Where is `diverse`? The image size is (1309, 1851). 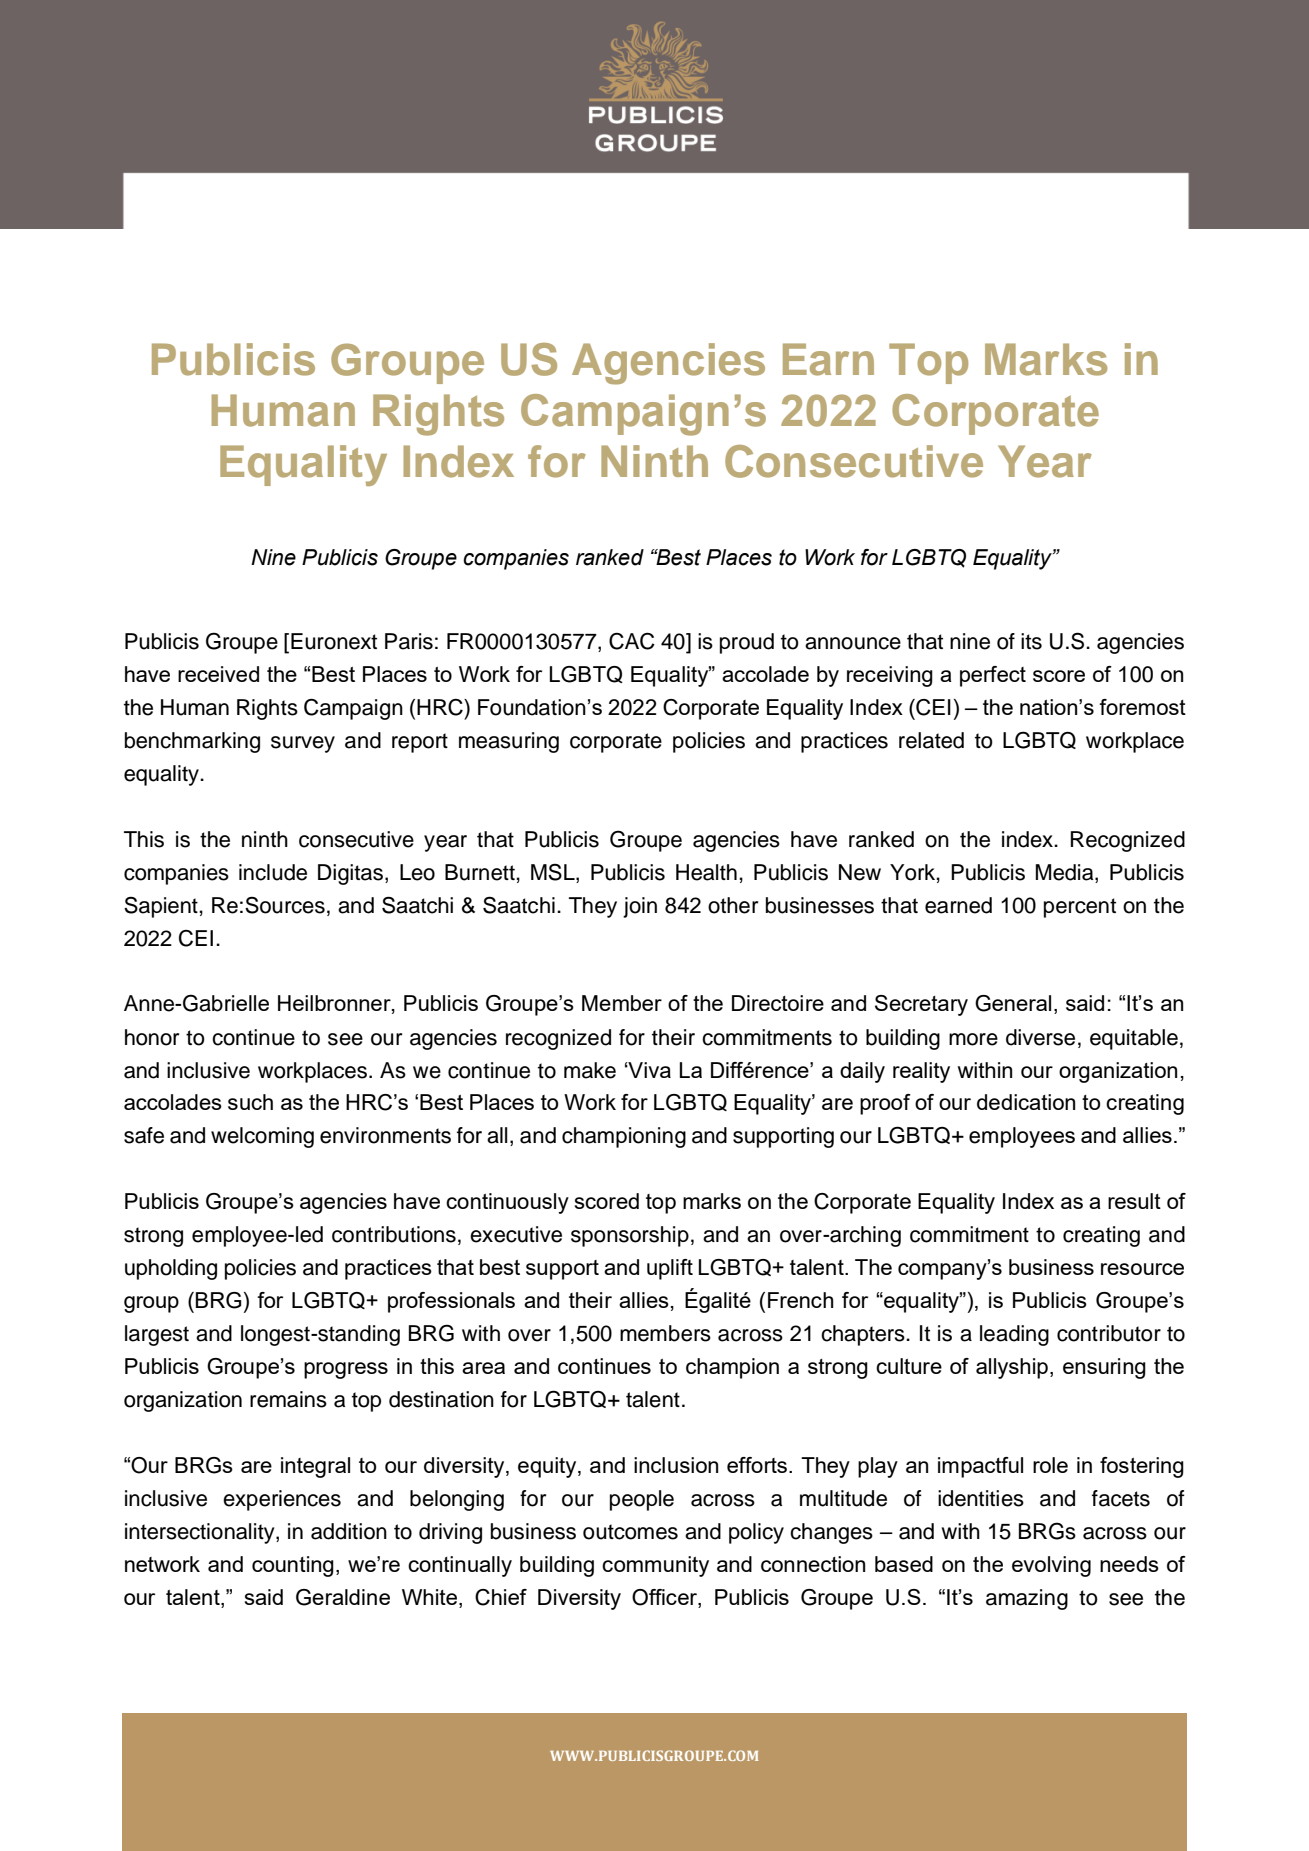 diverse is located at coordinates (1040, 1037).
